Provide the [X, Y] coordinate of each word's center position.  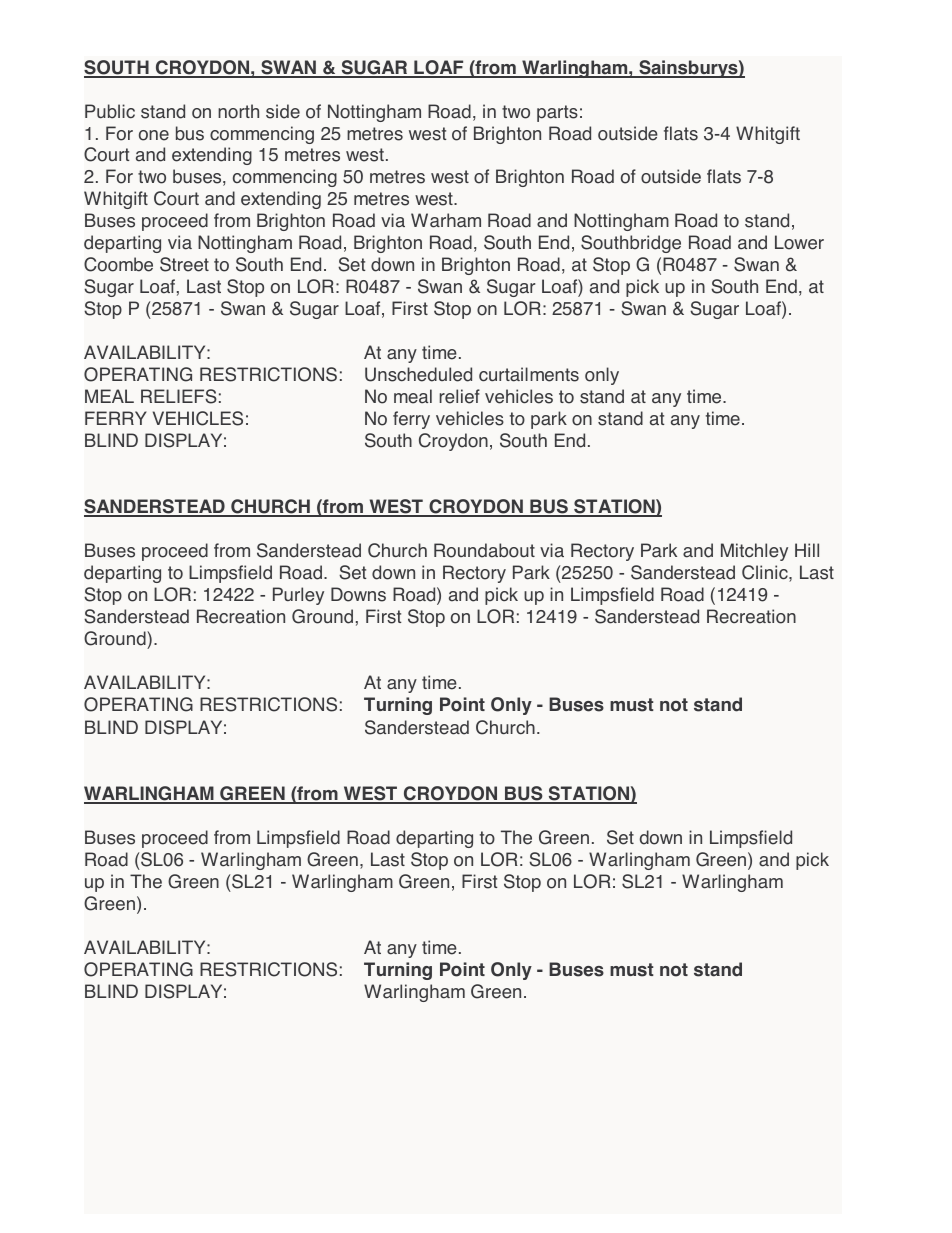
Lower [799, 242]
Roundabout [484, 550]
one [154, 135]
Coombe [118, 264]
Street [184, 264]
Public [110, 111]
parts [557, 113]
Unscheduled [418, 374]
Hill [807, 550]
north [238, 111]
